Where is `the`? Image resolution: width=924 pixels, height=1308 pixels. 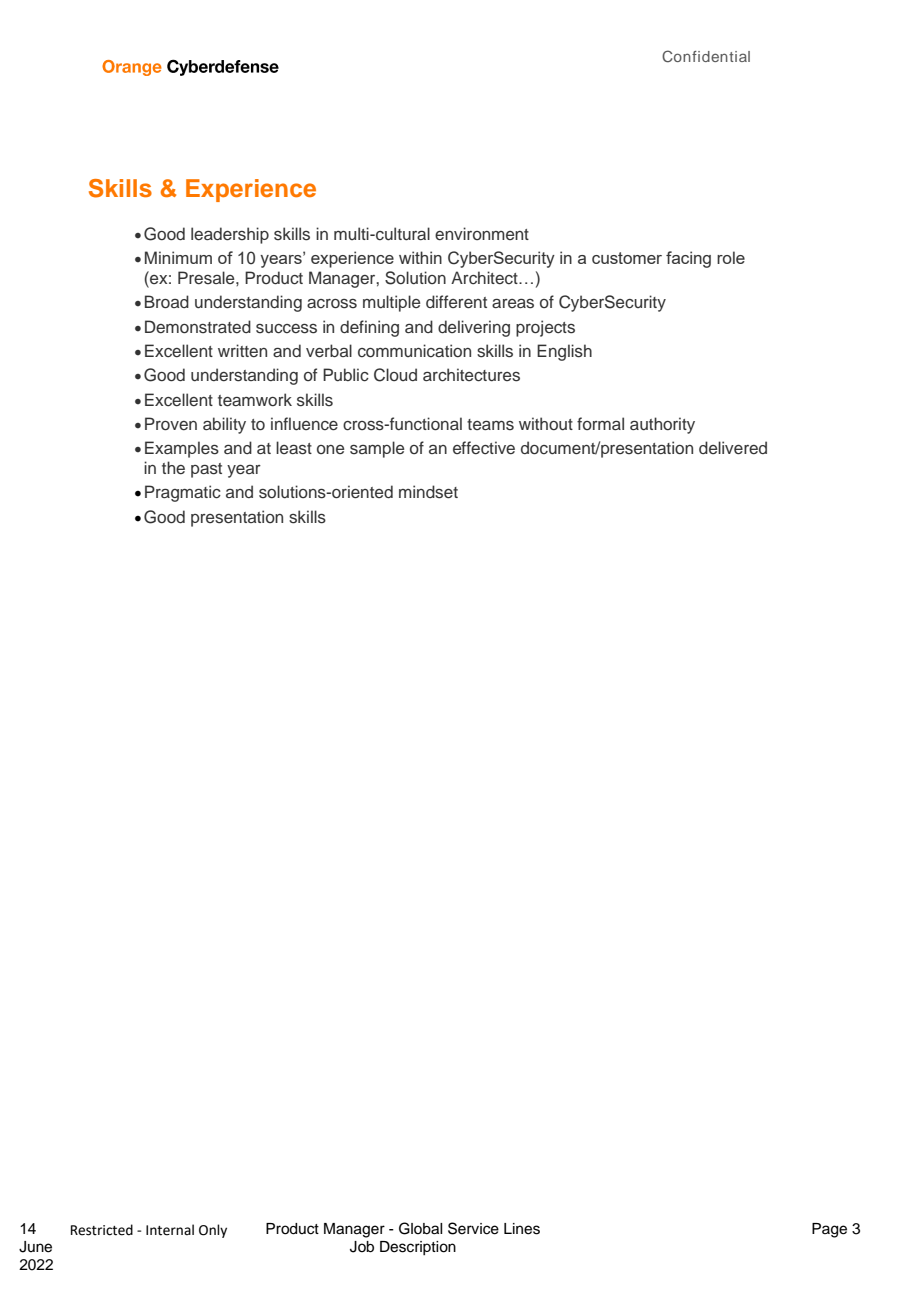 the is located at coordinates (173, 468).
